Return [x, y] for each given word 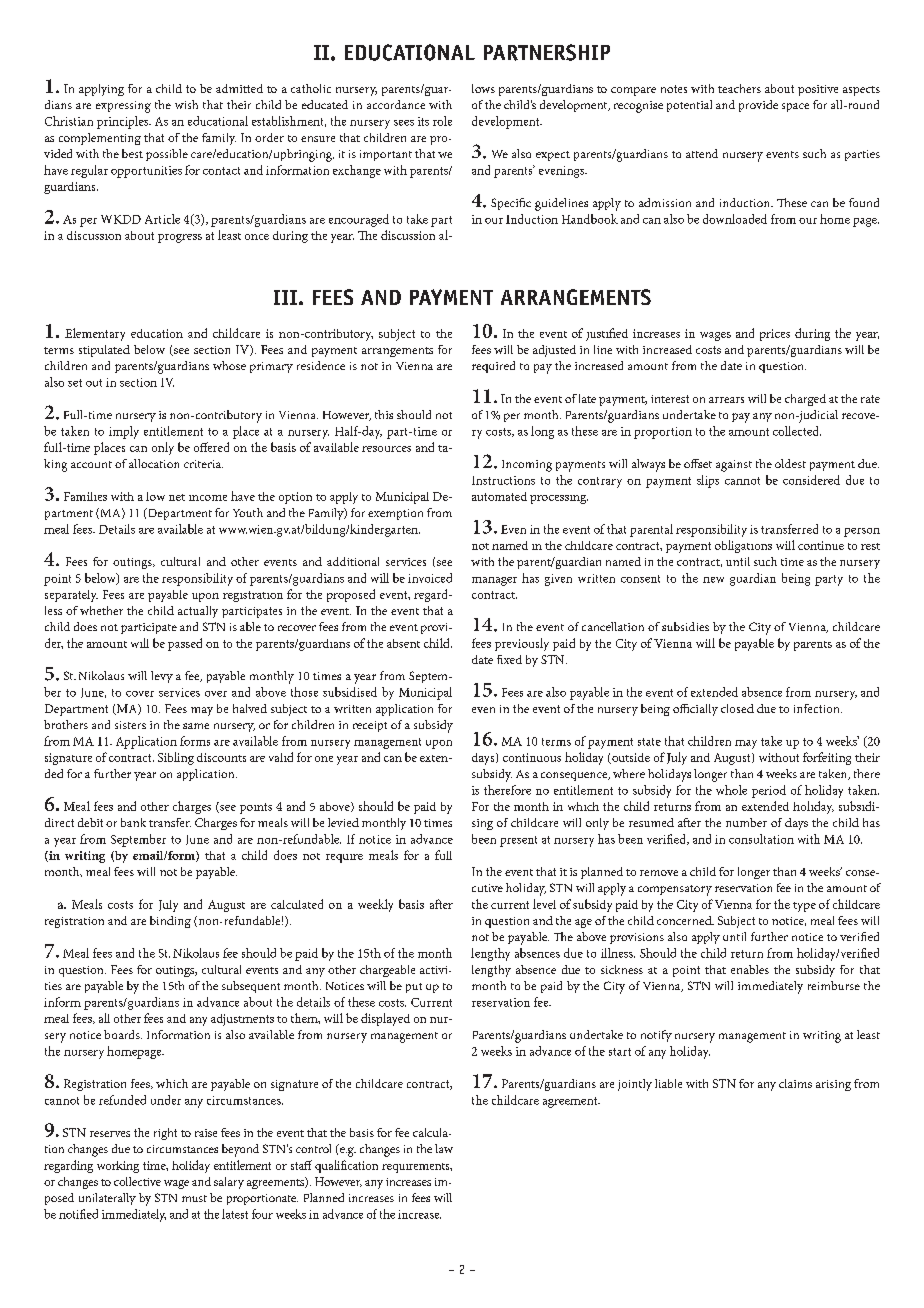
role [442, 121]
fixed [509, 659]
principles [124, 122]
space [795, 107]
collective [137, 1181]
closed [737, 708]
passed [185, 644]
